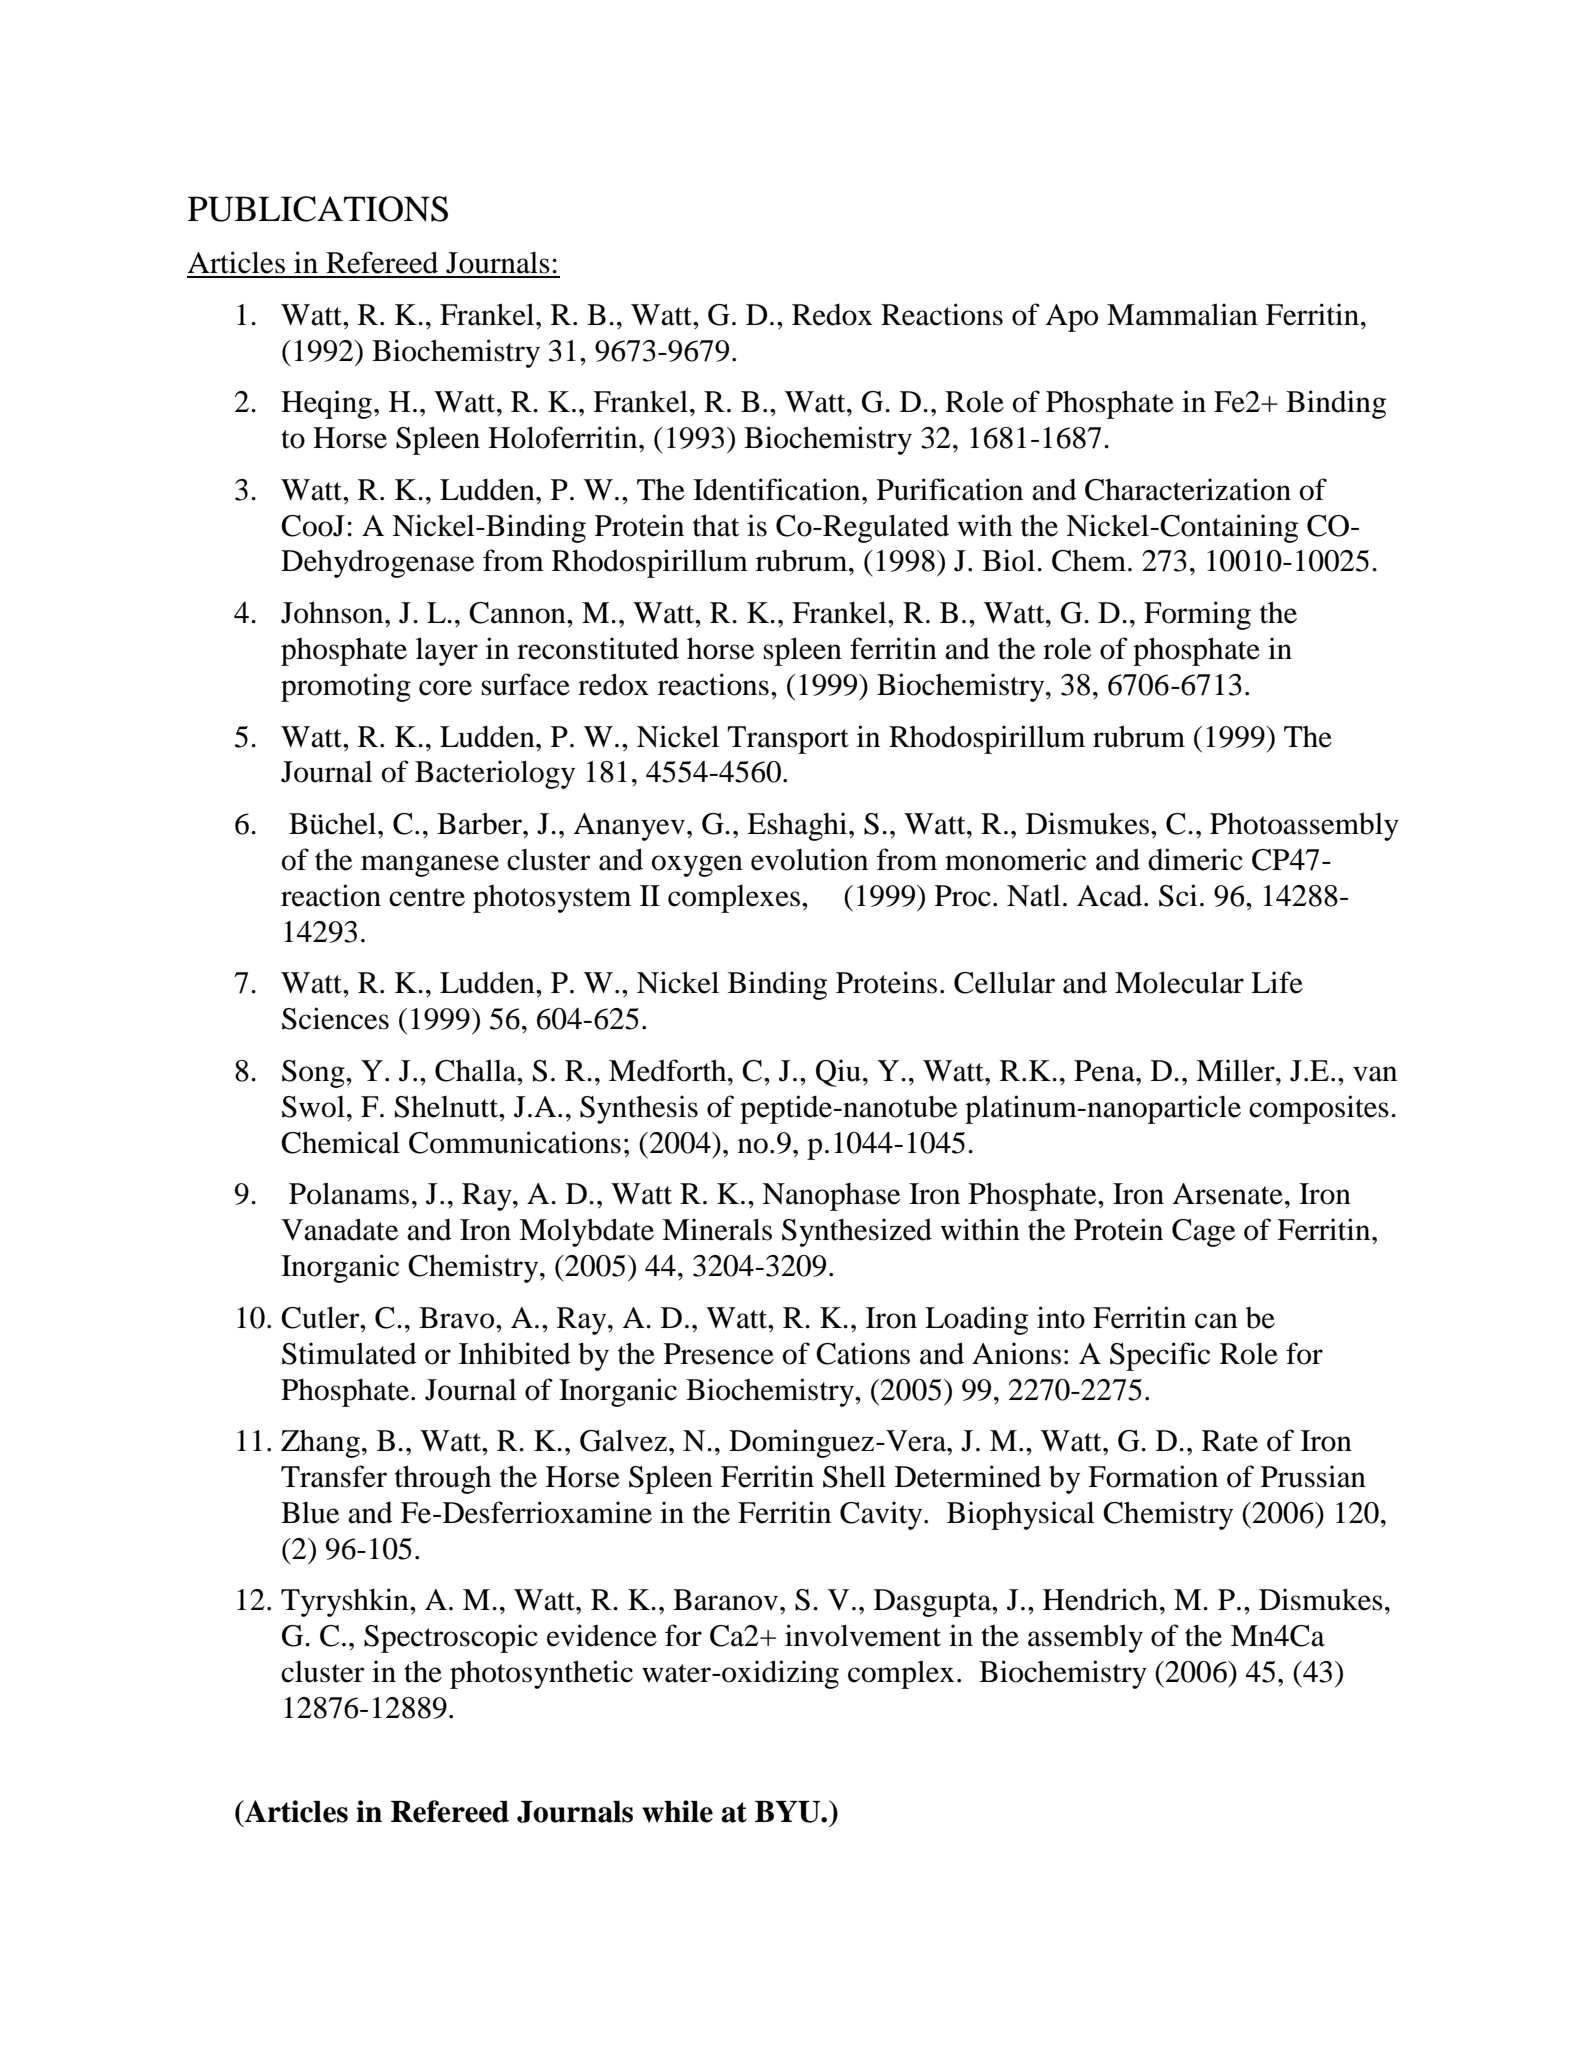  Describe the element at coordinates (1236, 1070) in the screenshot. I see `Miller` at that location.
